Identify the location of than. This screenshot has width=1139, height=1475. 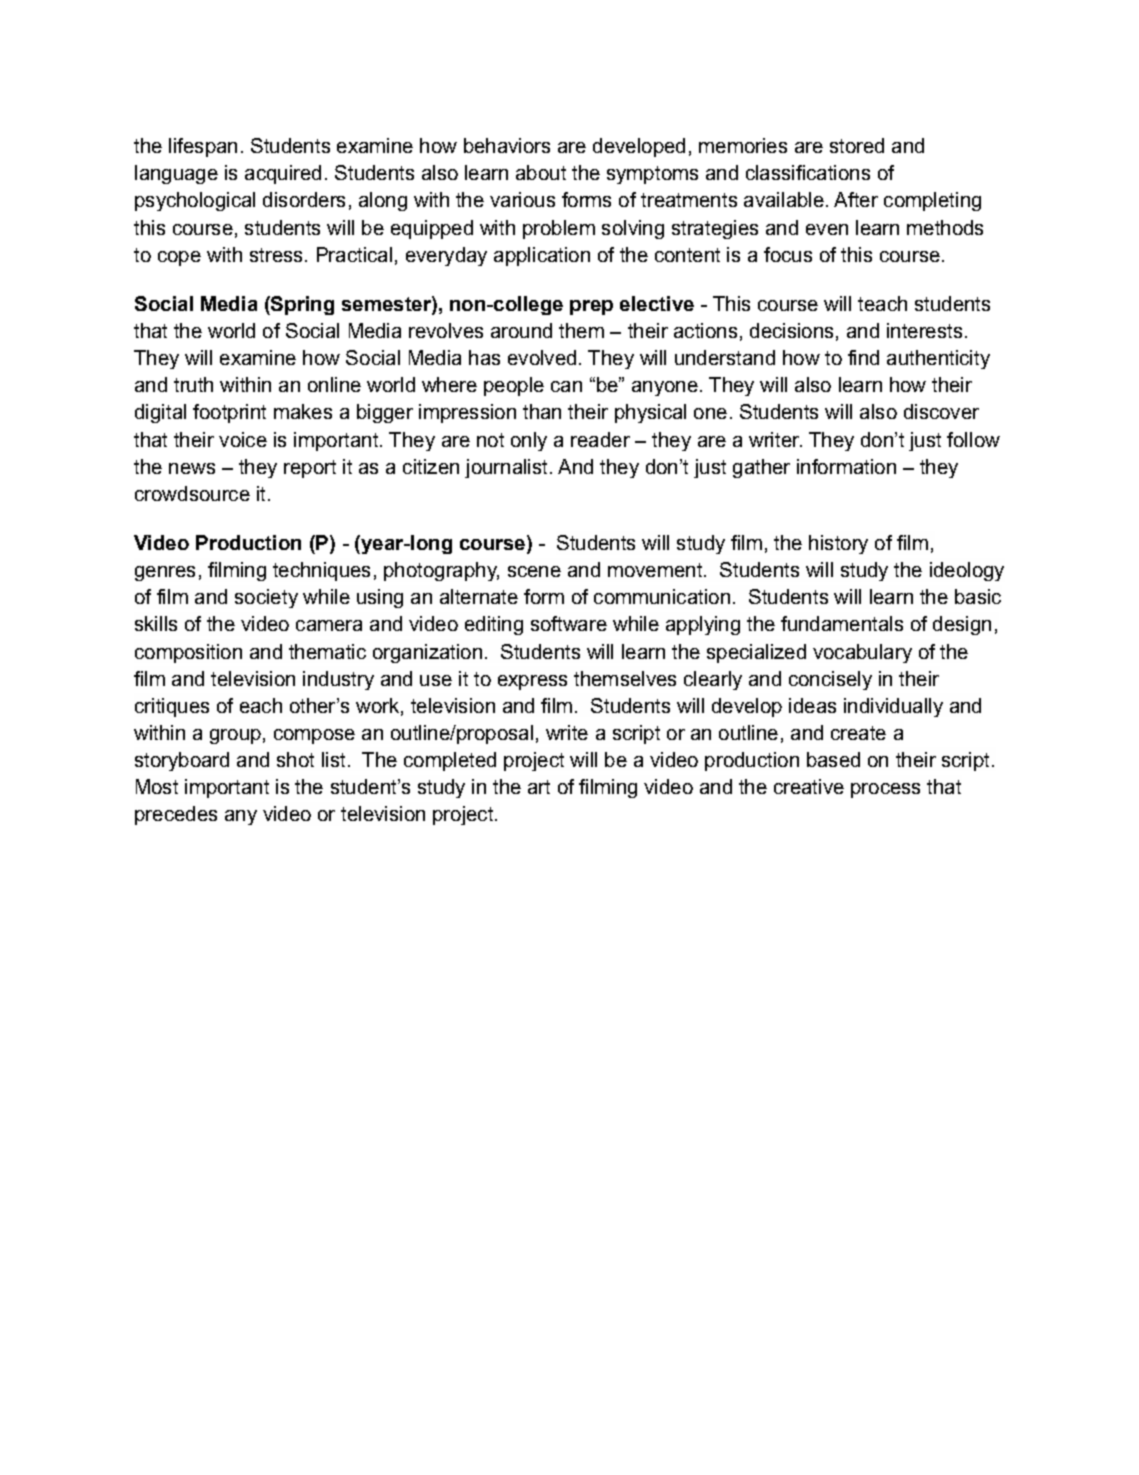
(542, 411).
